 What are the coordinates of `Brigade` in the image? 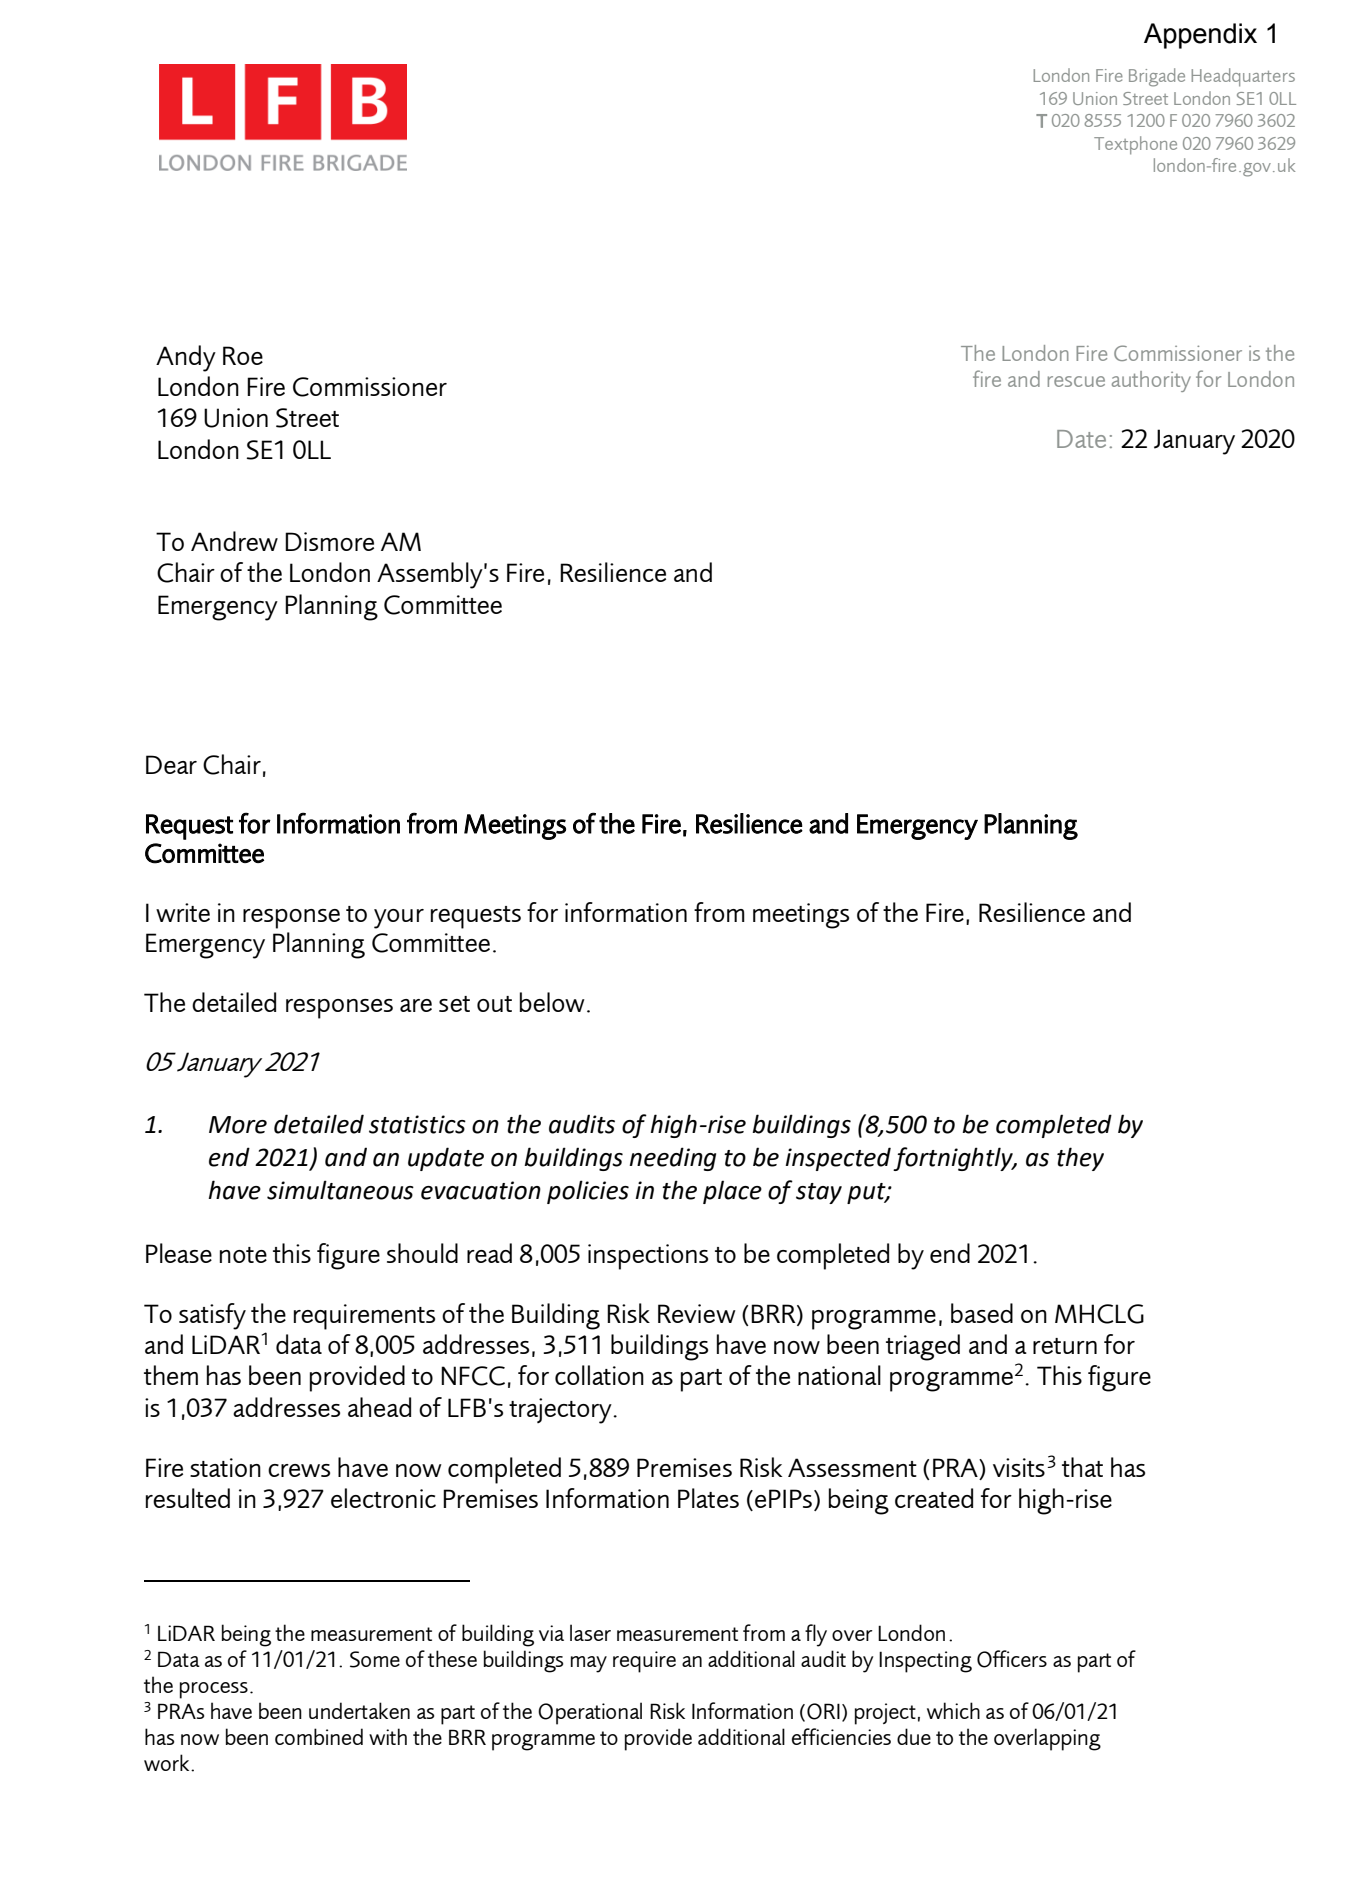 It's located at (1157, 77).
